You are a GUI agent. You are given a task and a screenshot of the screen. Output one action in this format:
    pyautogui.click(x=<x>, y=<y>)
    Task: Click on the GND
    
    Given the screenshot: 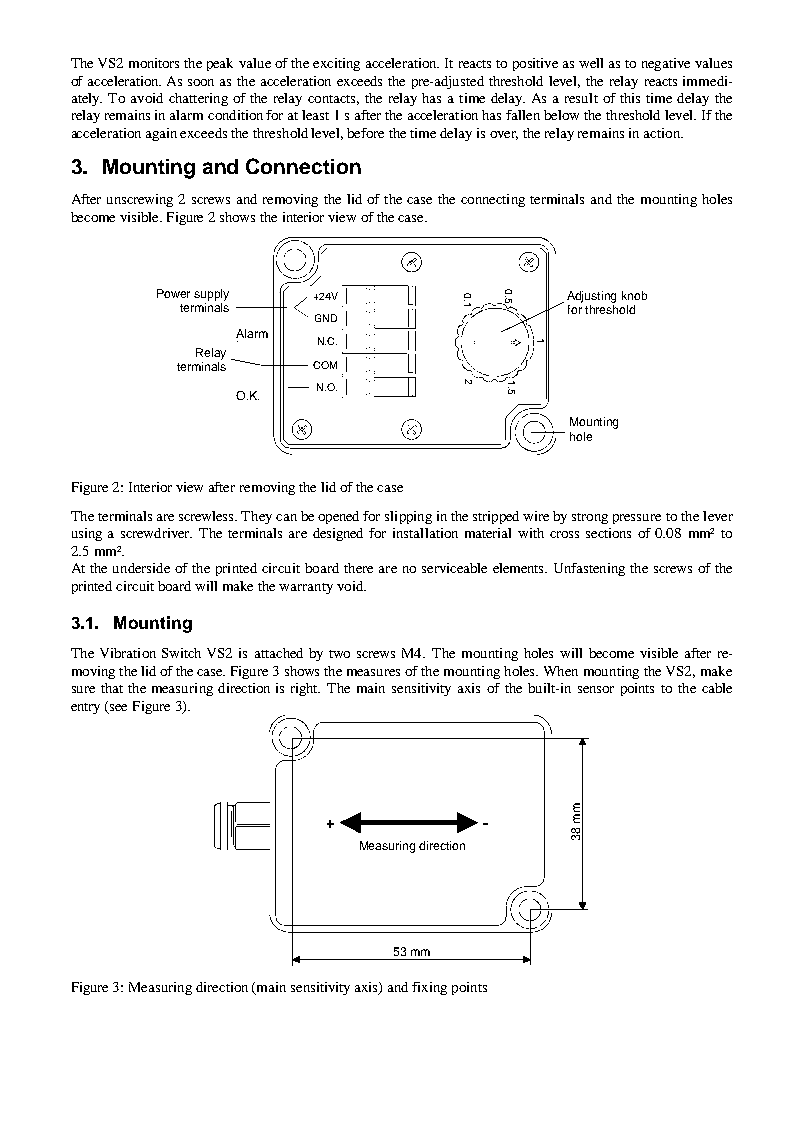 What is the action you would take?
    pyautogui.click(x=326, y=318)
